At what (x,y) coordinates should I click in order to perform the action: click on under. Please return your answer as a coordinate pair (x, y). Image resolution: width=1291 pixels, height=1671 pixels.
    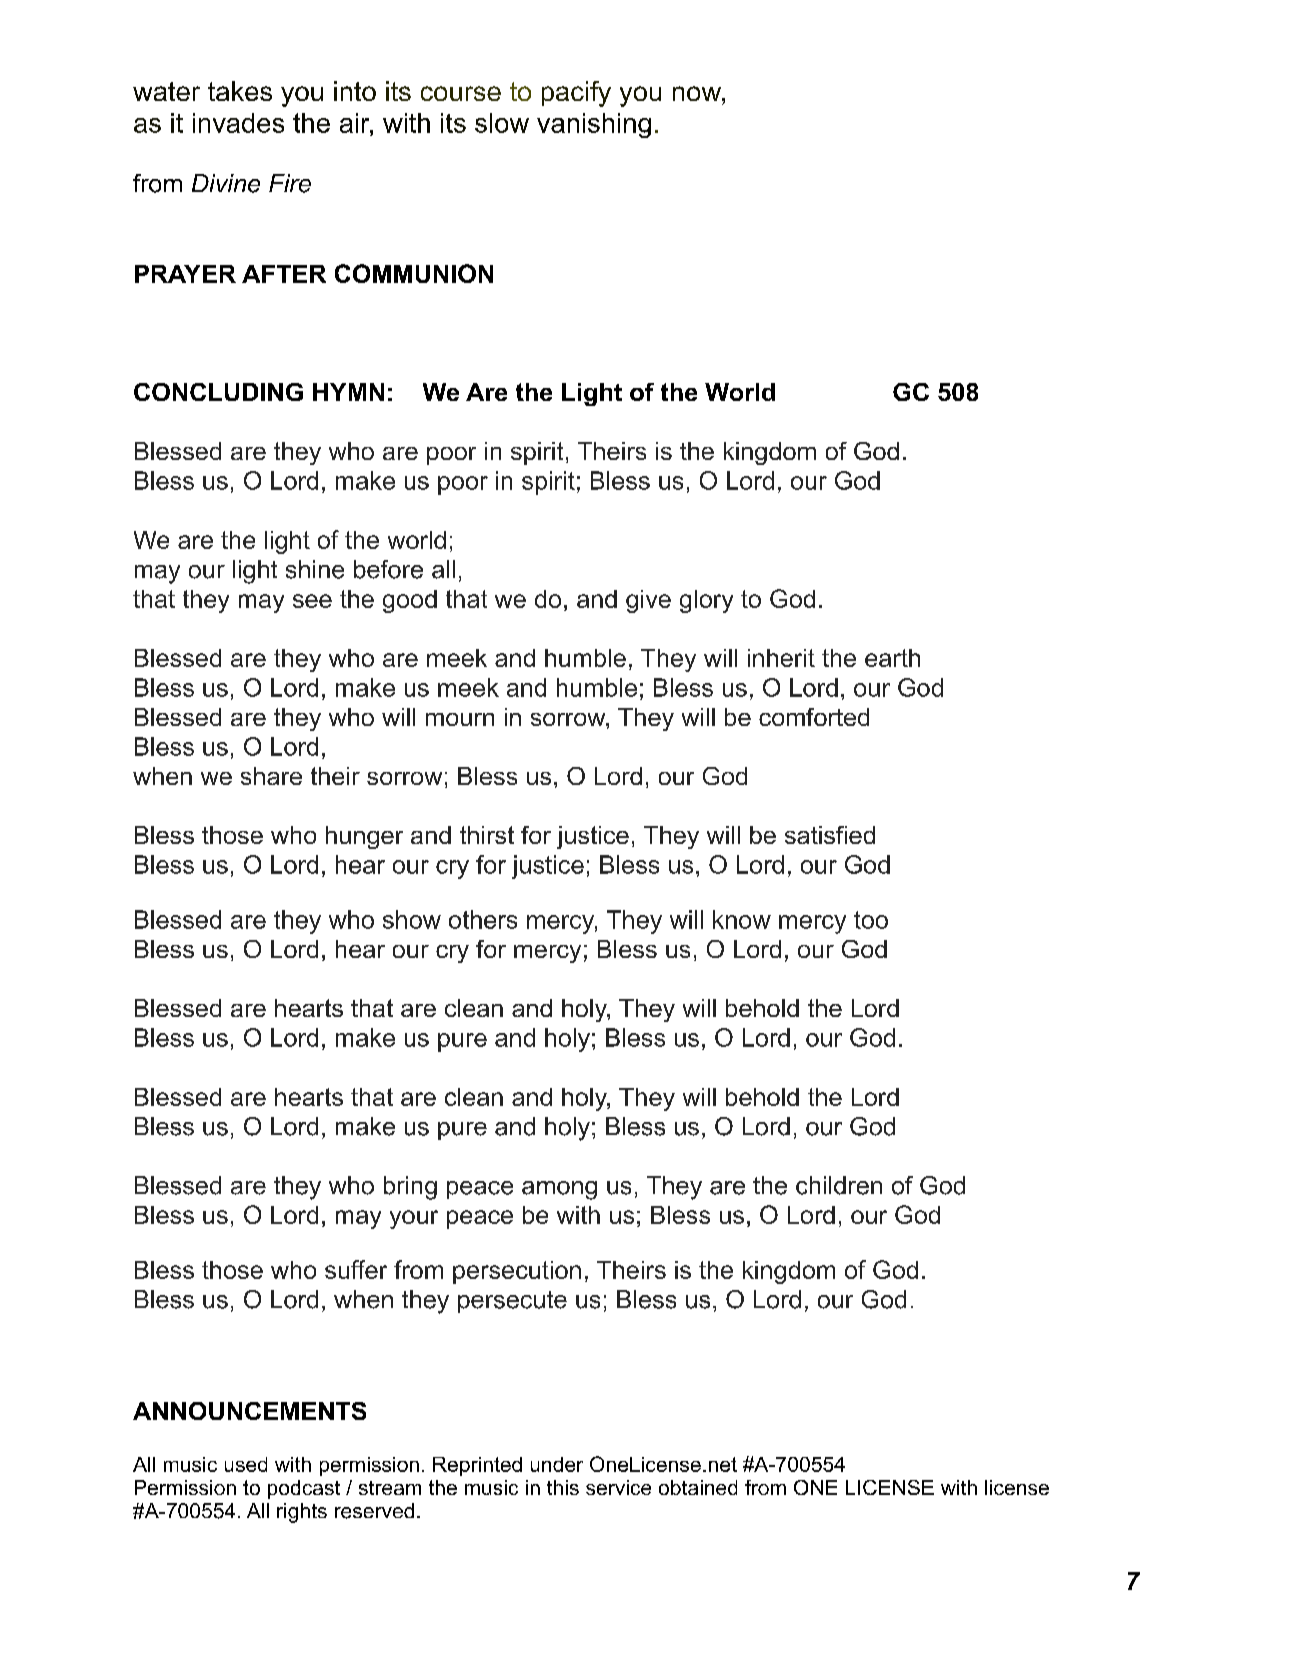
    Looking at the image, I should click on (557, 1464).
